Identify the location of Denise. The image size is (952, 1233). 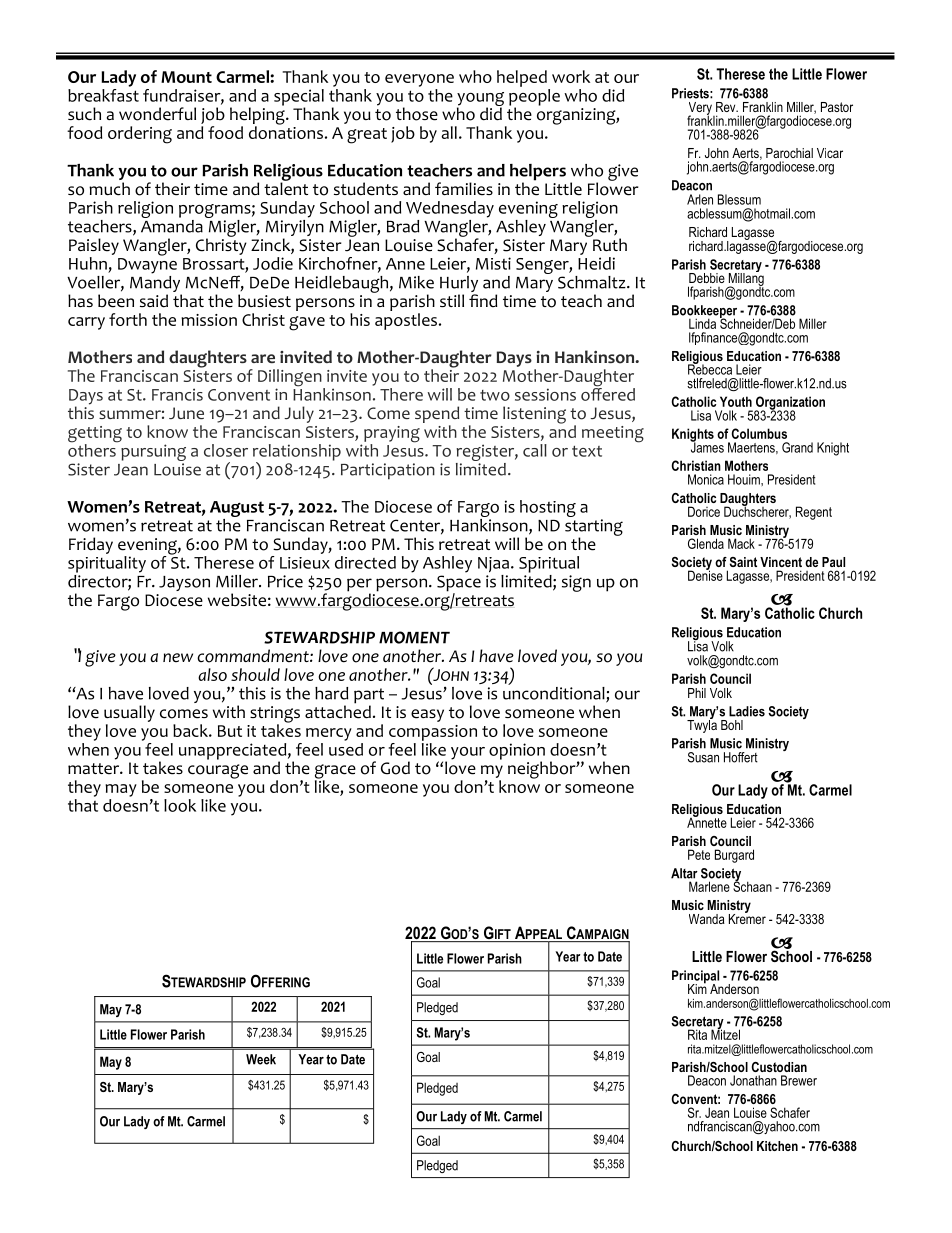
(705, 574).
